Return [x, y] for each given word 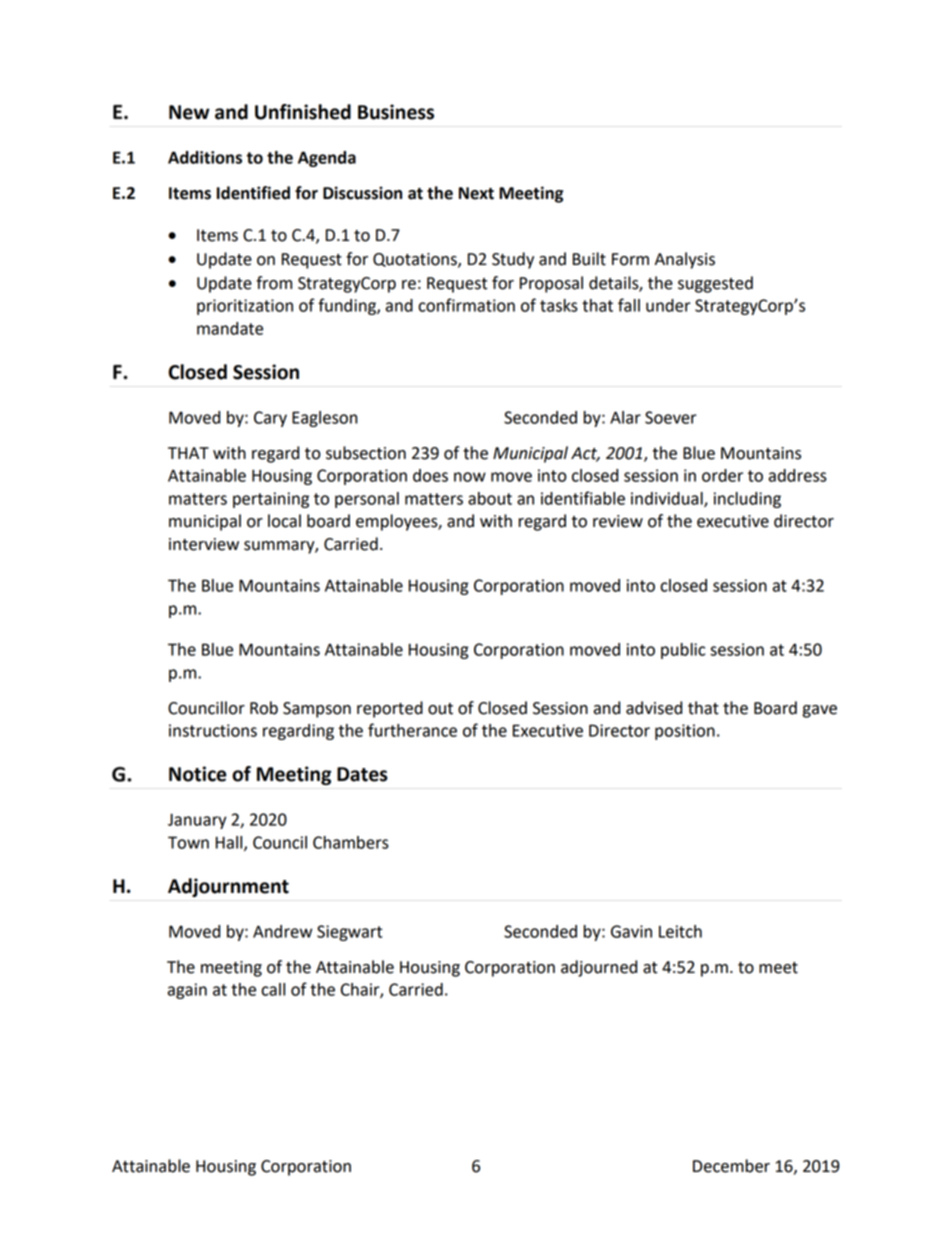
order [722, 475]
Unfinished [303, 112]
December [731, 1166]
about [490, 498]
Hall [230, 843]
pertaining [271, 500]
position [685, 732]
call [273, 989]
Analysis [685, 260]
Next [476, 193]
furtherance [412, 730]
